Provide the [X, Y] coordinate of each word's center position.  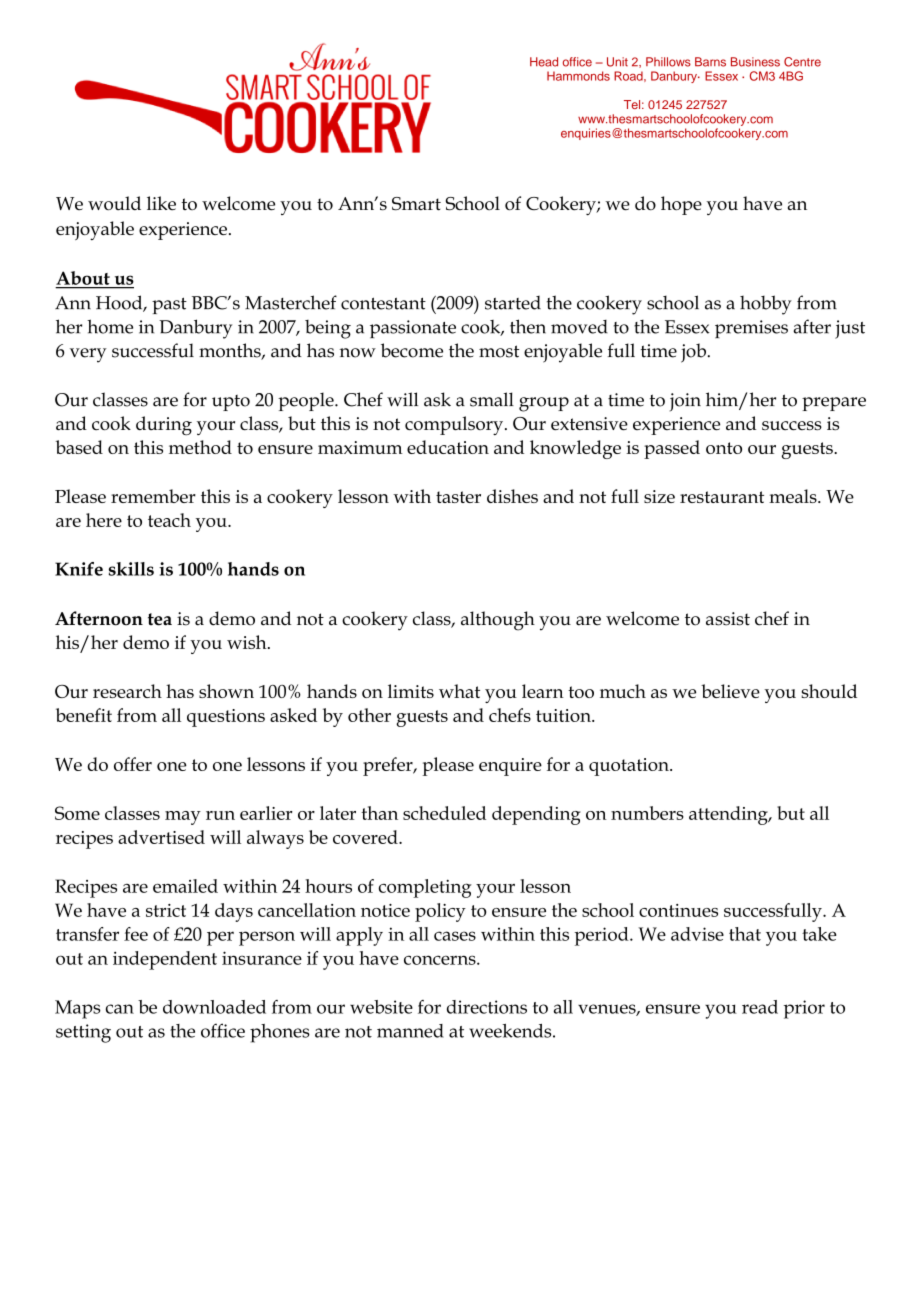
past [169, 305]
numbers [647, 813]
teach [169, 520]
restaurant [722, 497]
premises [751, 329]
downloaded [214, 1007]
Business [755, 62]
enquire [510, 767]
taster [458, 497]
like [161, 203]
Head [544, 62]
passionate [413, 329]
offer [133, 764]
